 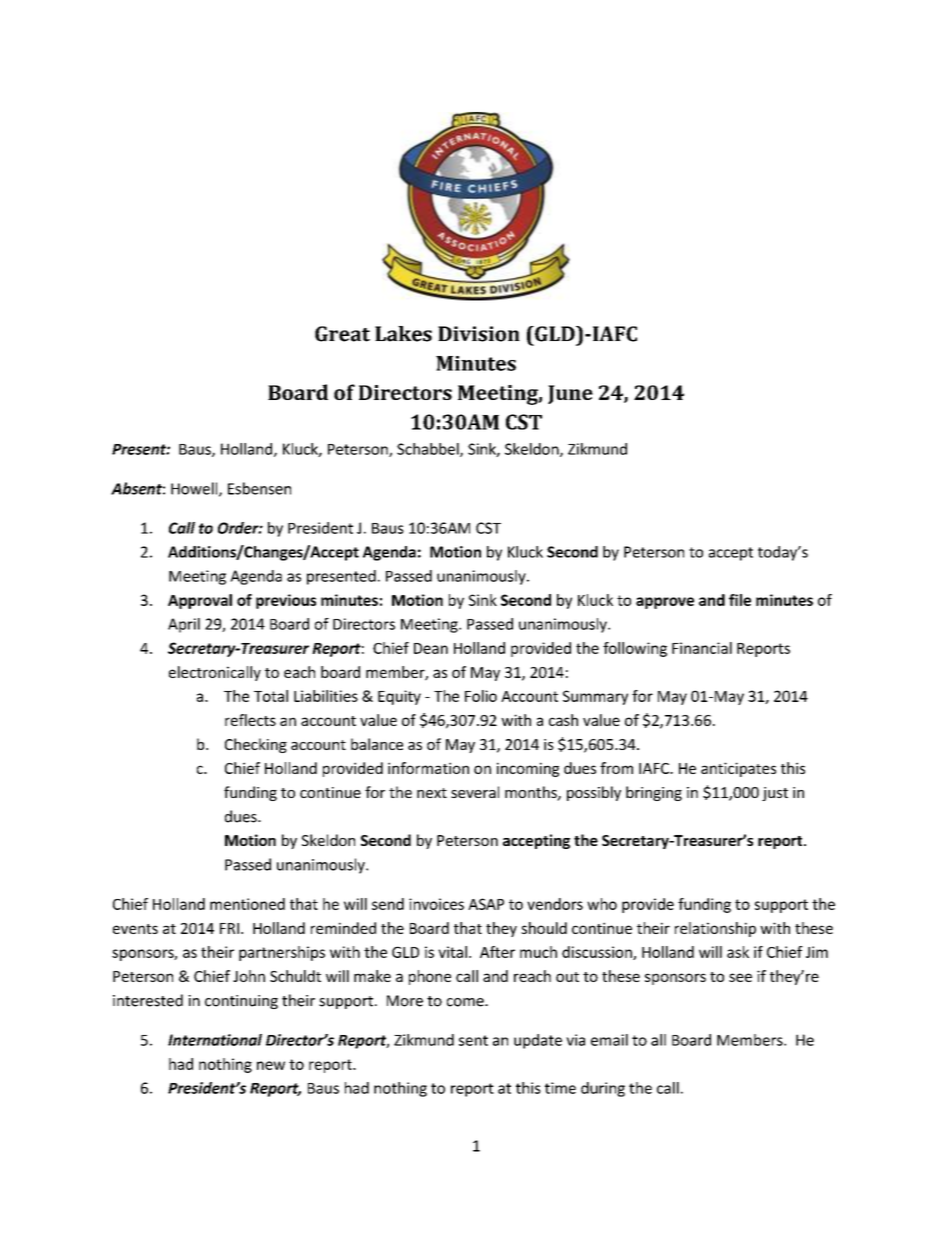 What do you see at coordinates (479, 334) in the screenshot?
I see `Division` at bounding box center [479, 334].
